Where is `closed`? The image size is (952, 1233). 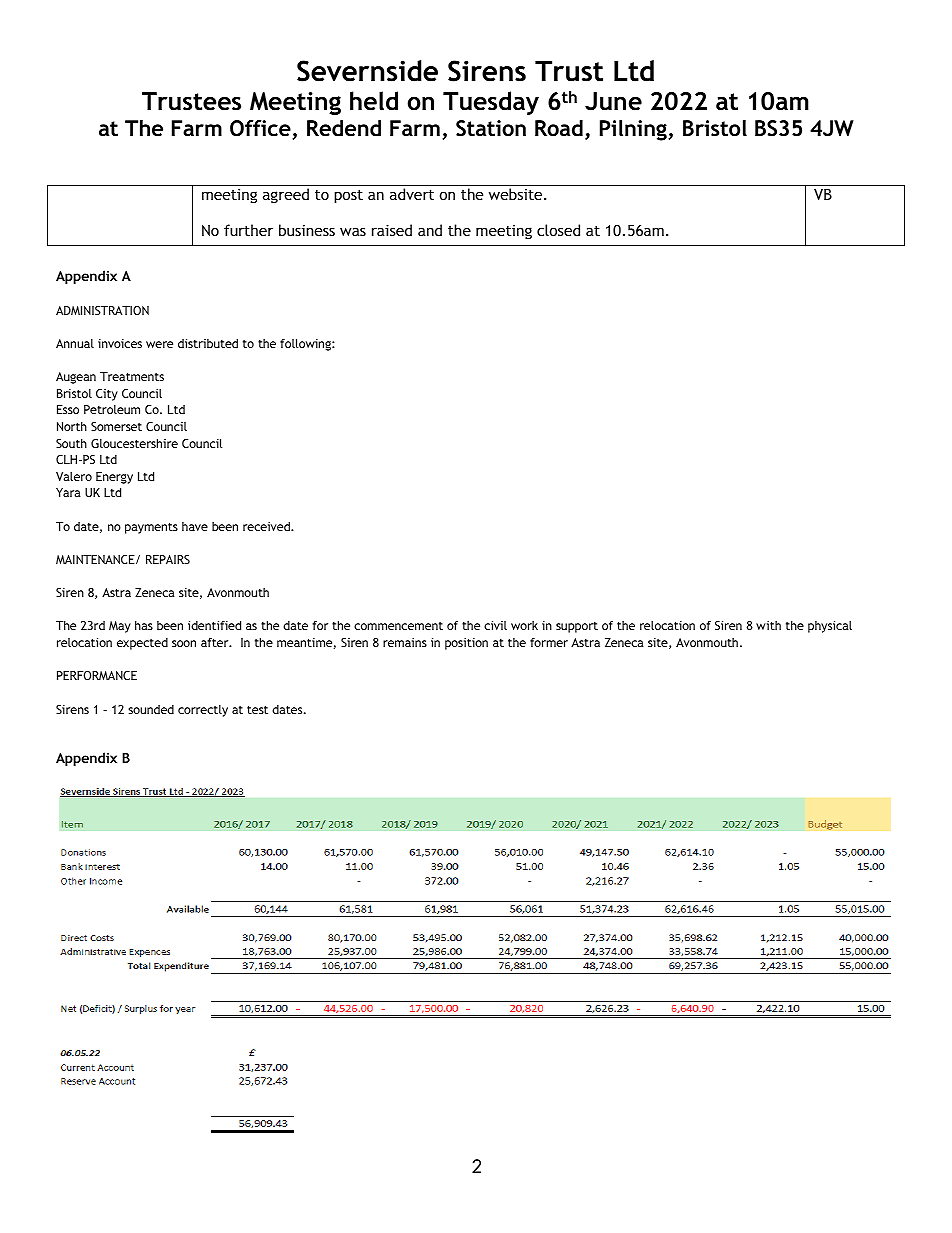 closed is located at coordinates (558, 230).
